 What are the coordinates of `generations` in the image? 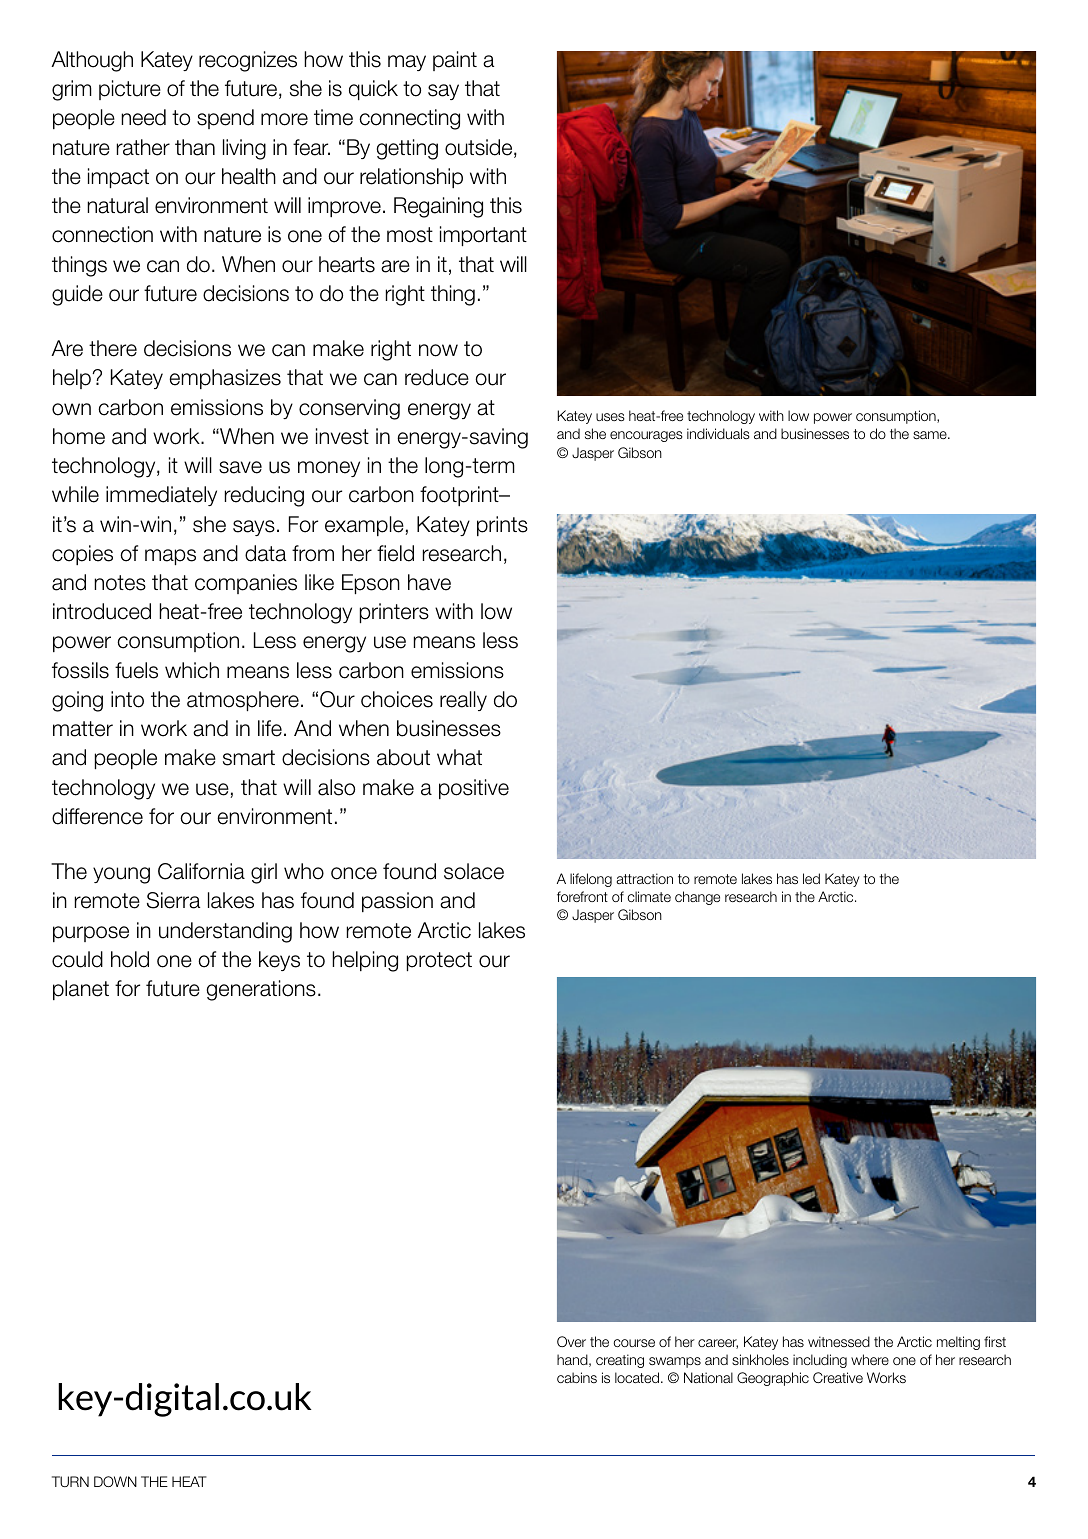 It's located at (261, 990).
